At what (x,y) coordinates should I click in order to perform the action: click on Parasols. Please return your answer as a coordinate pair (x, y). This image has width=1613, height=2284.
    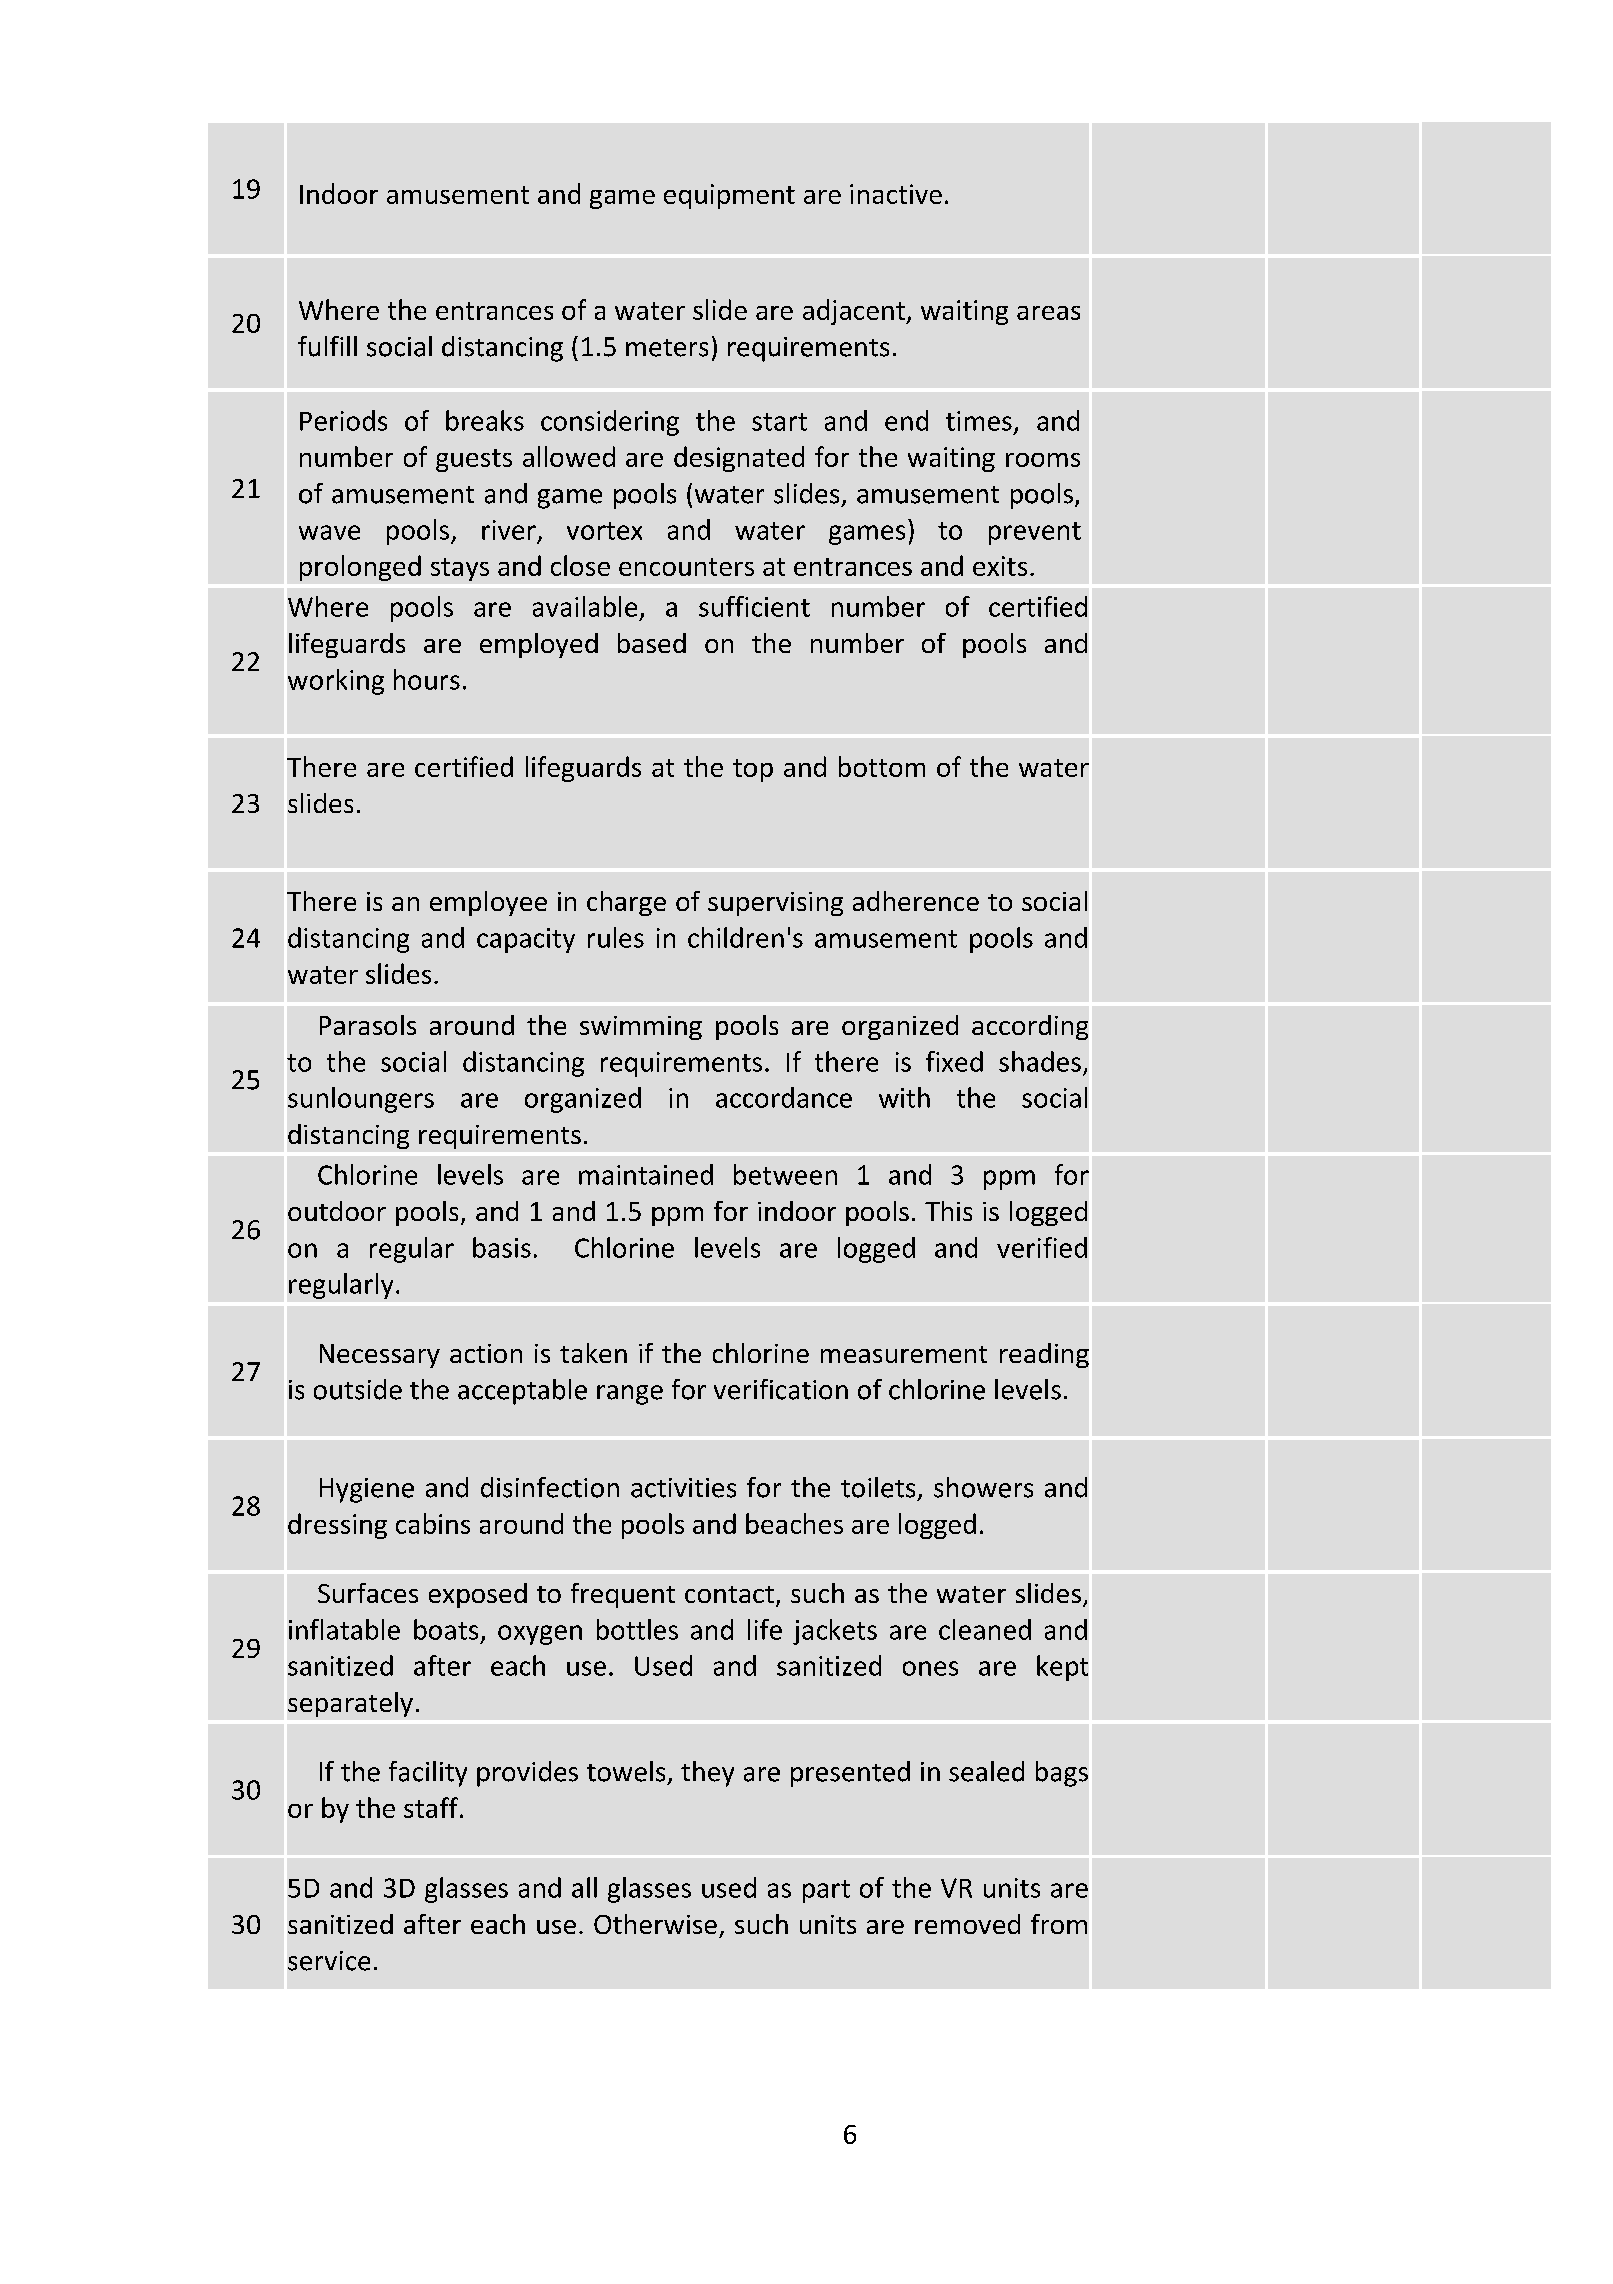
    Looking at the image, I should click on (368, 1025).
